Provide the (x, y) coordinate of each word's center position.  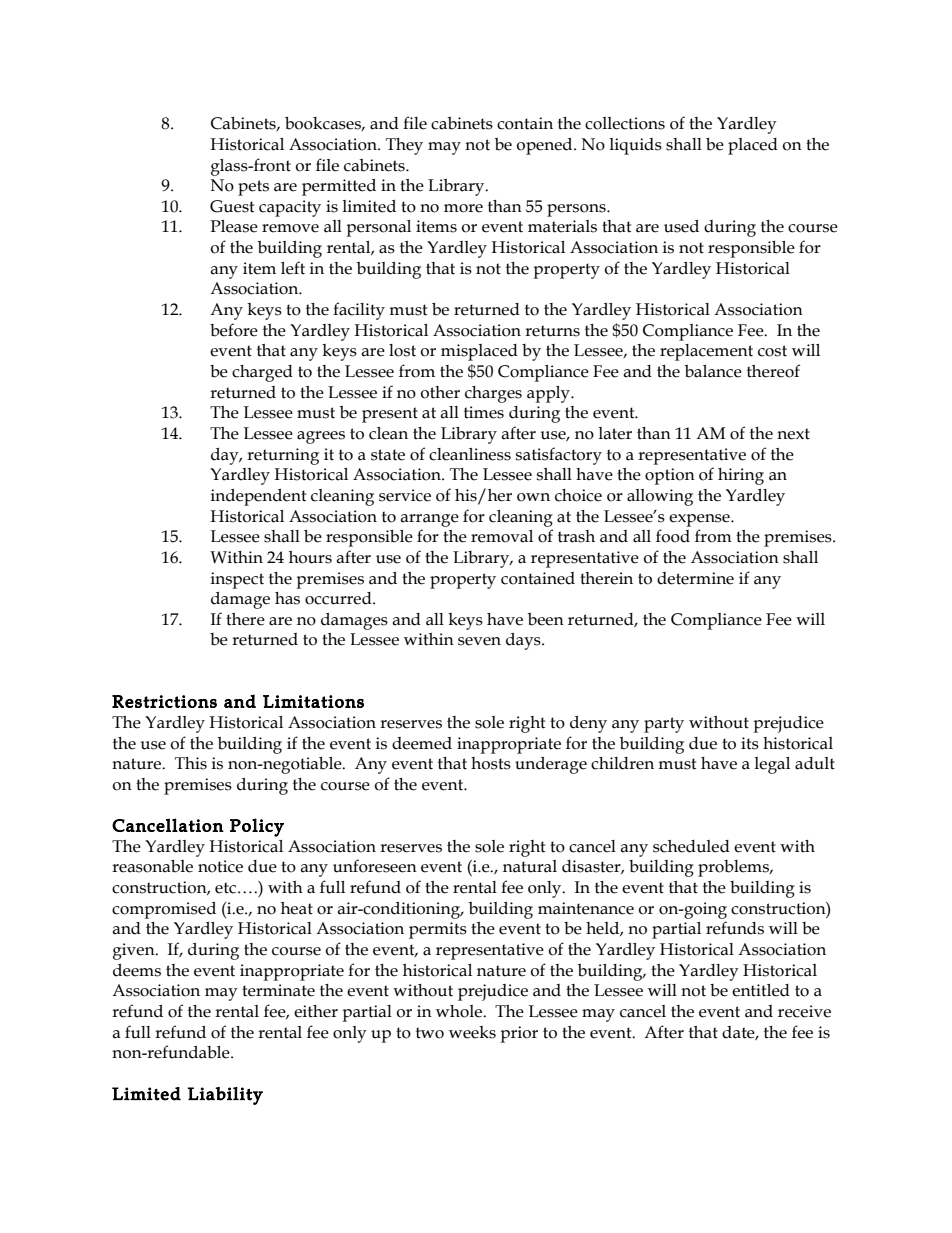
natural (530, 866)
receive (804, 1011)
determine (695, 578)
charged (262, 373)
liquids (635, 146)
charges (493, 394)
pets (253, 188)
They (404, 146)
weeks (472, 1032)
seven (479, 641)
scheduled (691, 846)
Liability (225, 1096)
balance (713, 371)
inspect (237, 580)
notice (220, 866)
